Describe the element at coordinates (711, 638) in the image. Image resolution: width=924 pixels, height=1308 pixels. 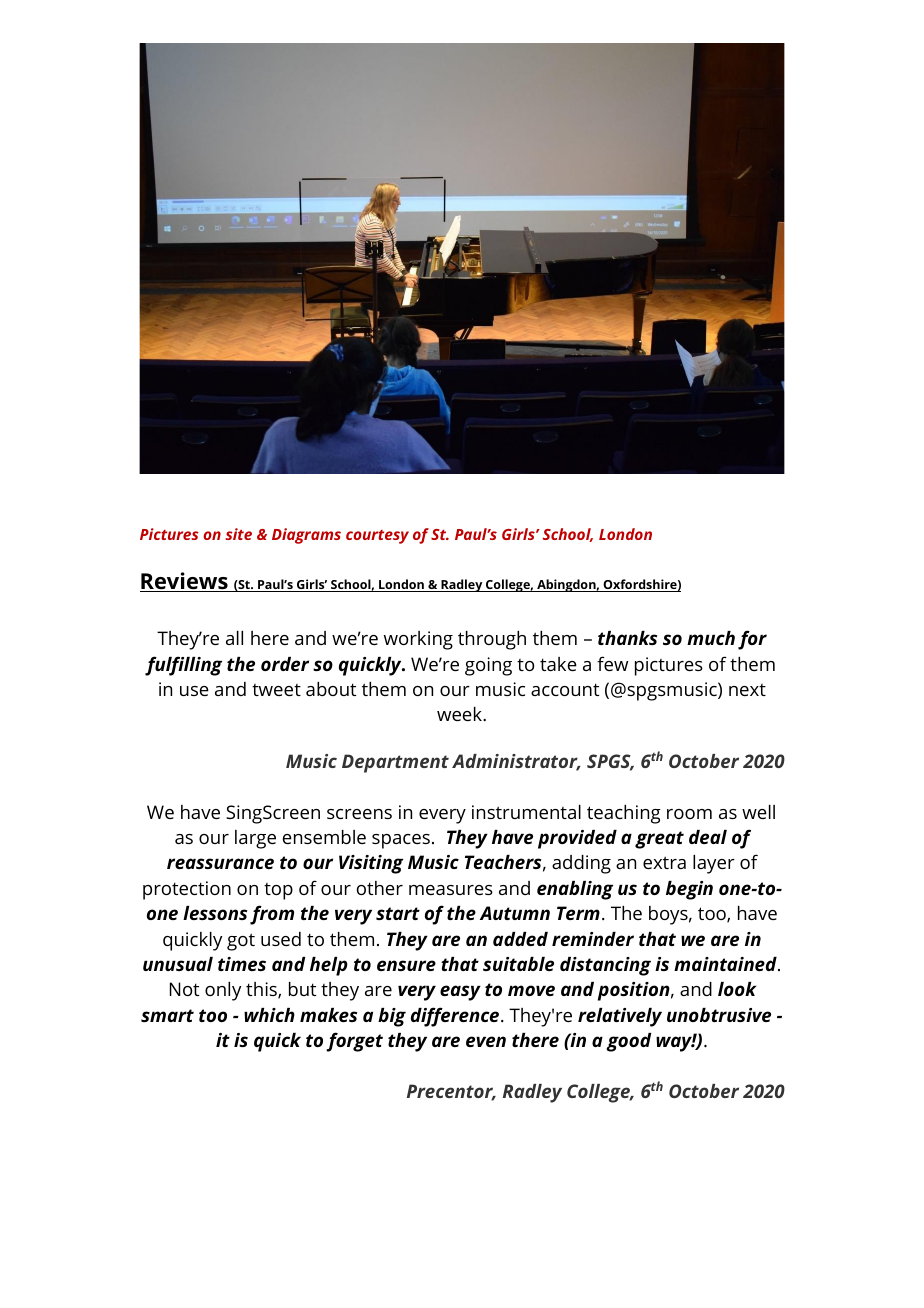
I see `much` at that location.
